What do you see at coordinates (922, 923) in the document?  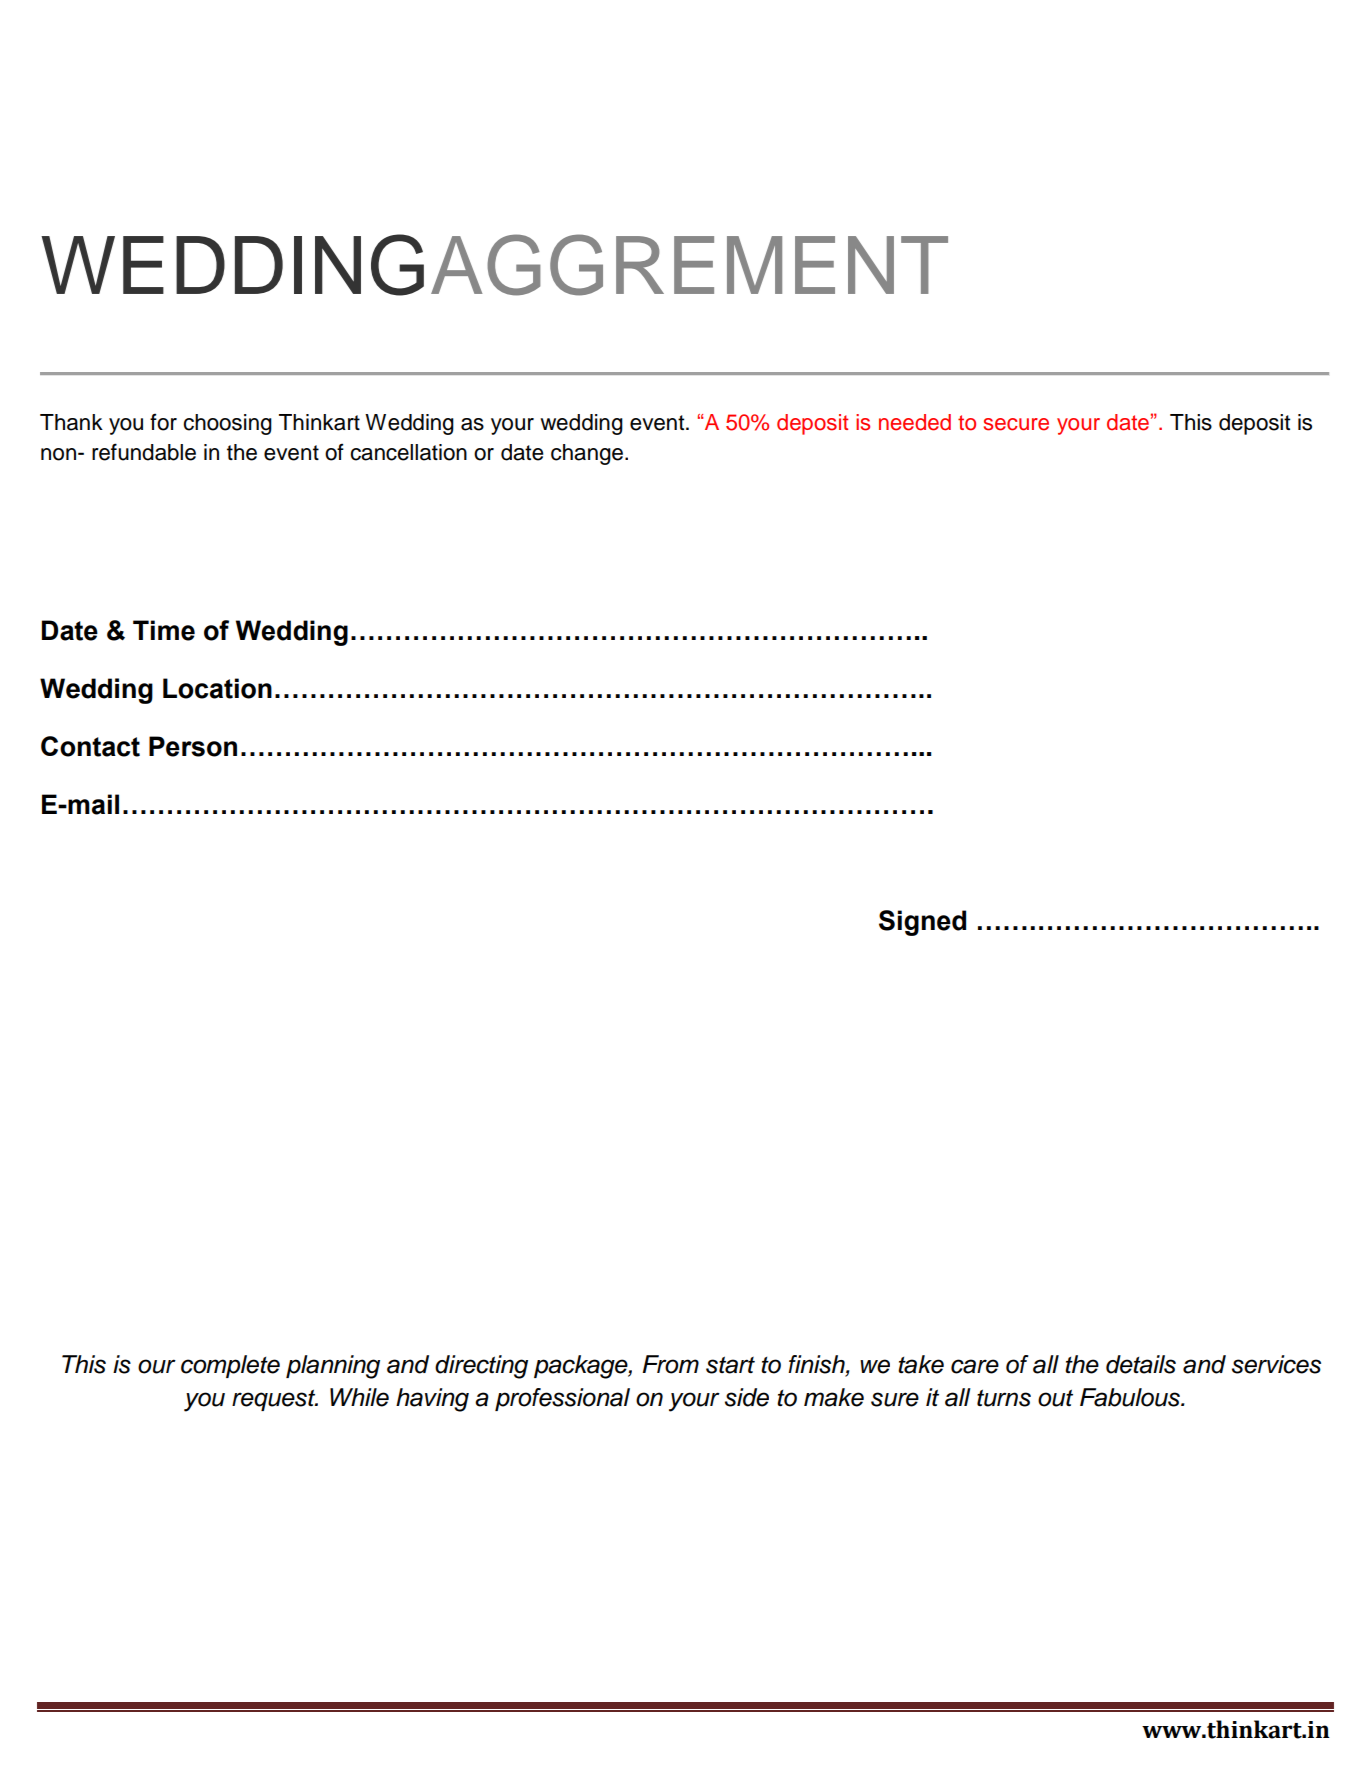 I see `Signed` at bounding box center [922, 923].
